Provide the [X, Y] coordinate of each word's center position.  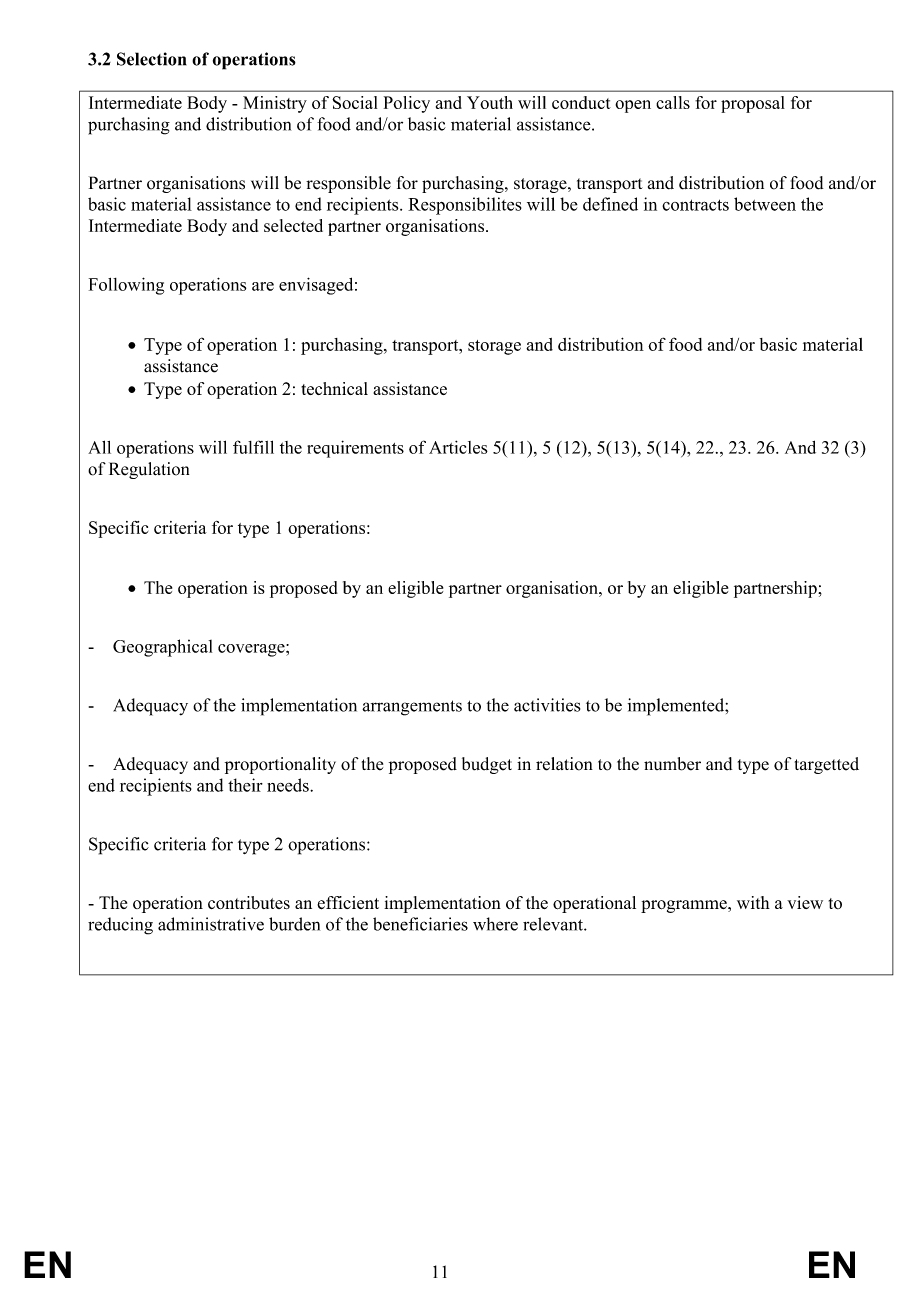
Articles [458, 447]
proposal [753, 104]
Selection [152, 59]
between [765, 204]
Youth [490, 102]
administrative [211, 924]
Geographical [162, 648]
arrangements [412, 708]
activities [547, 705]
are [263, 286]
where [495, 924]
